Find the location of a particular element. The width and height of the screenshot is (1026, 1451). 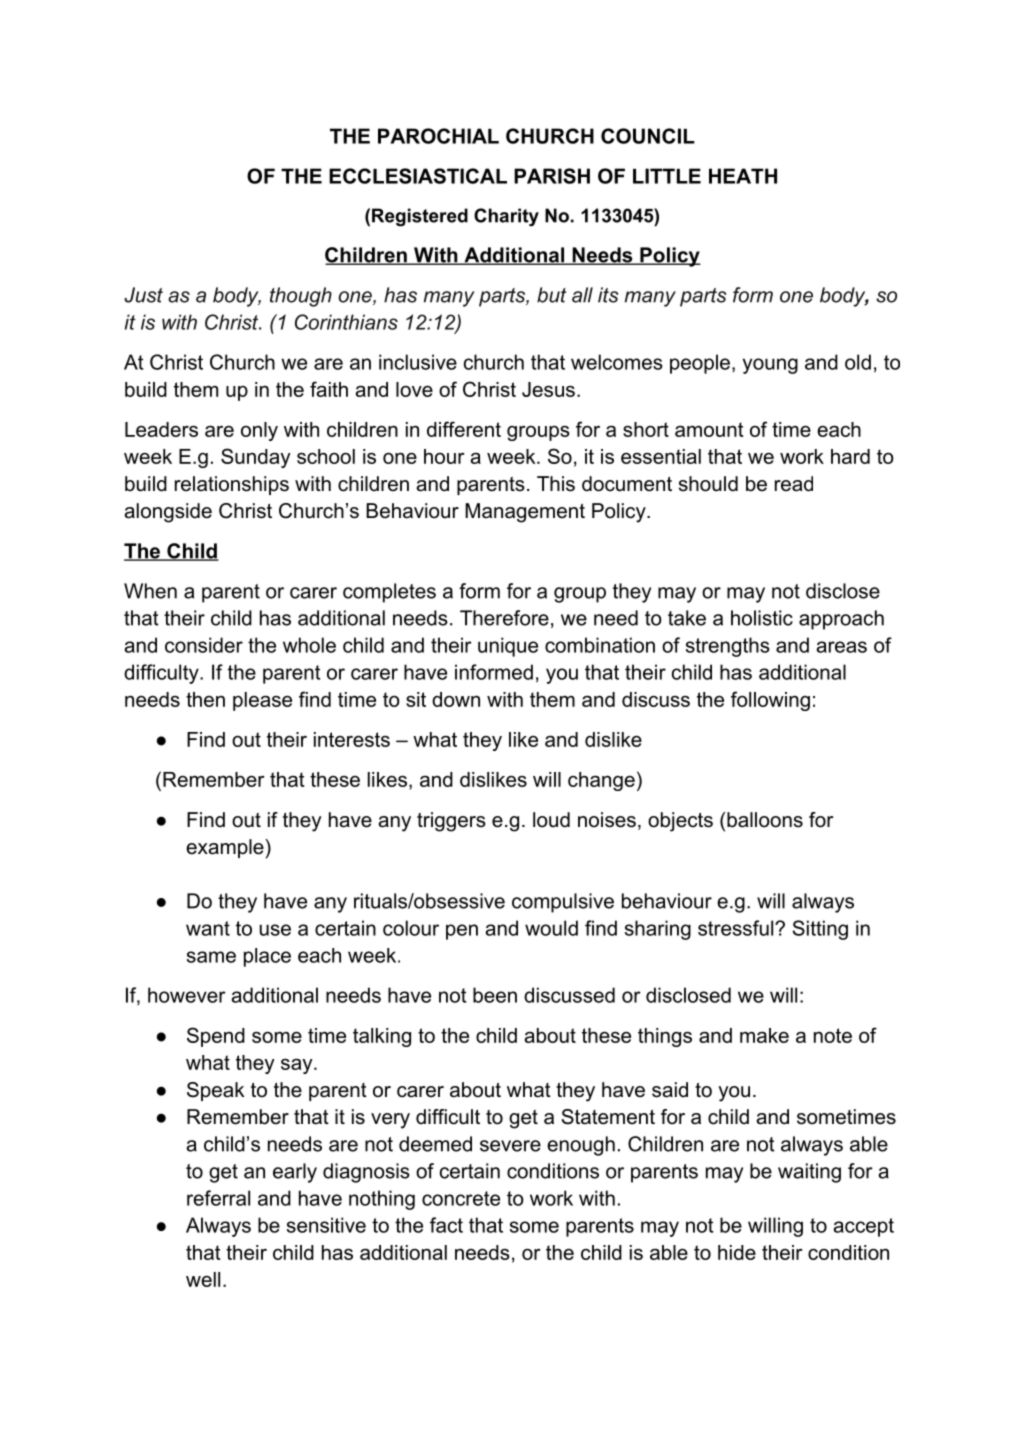

objects is located at coordinates (680, 822).
